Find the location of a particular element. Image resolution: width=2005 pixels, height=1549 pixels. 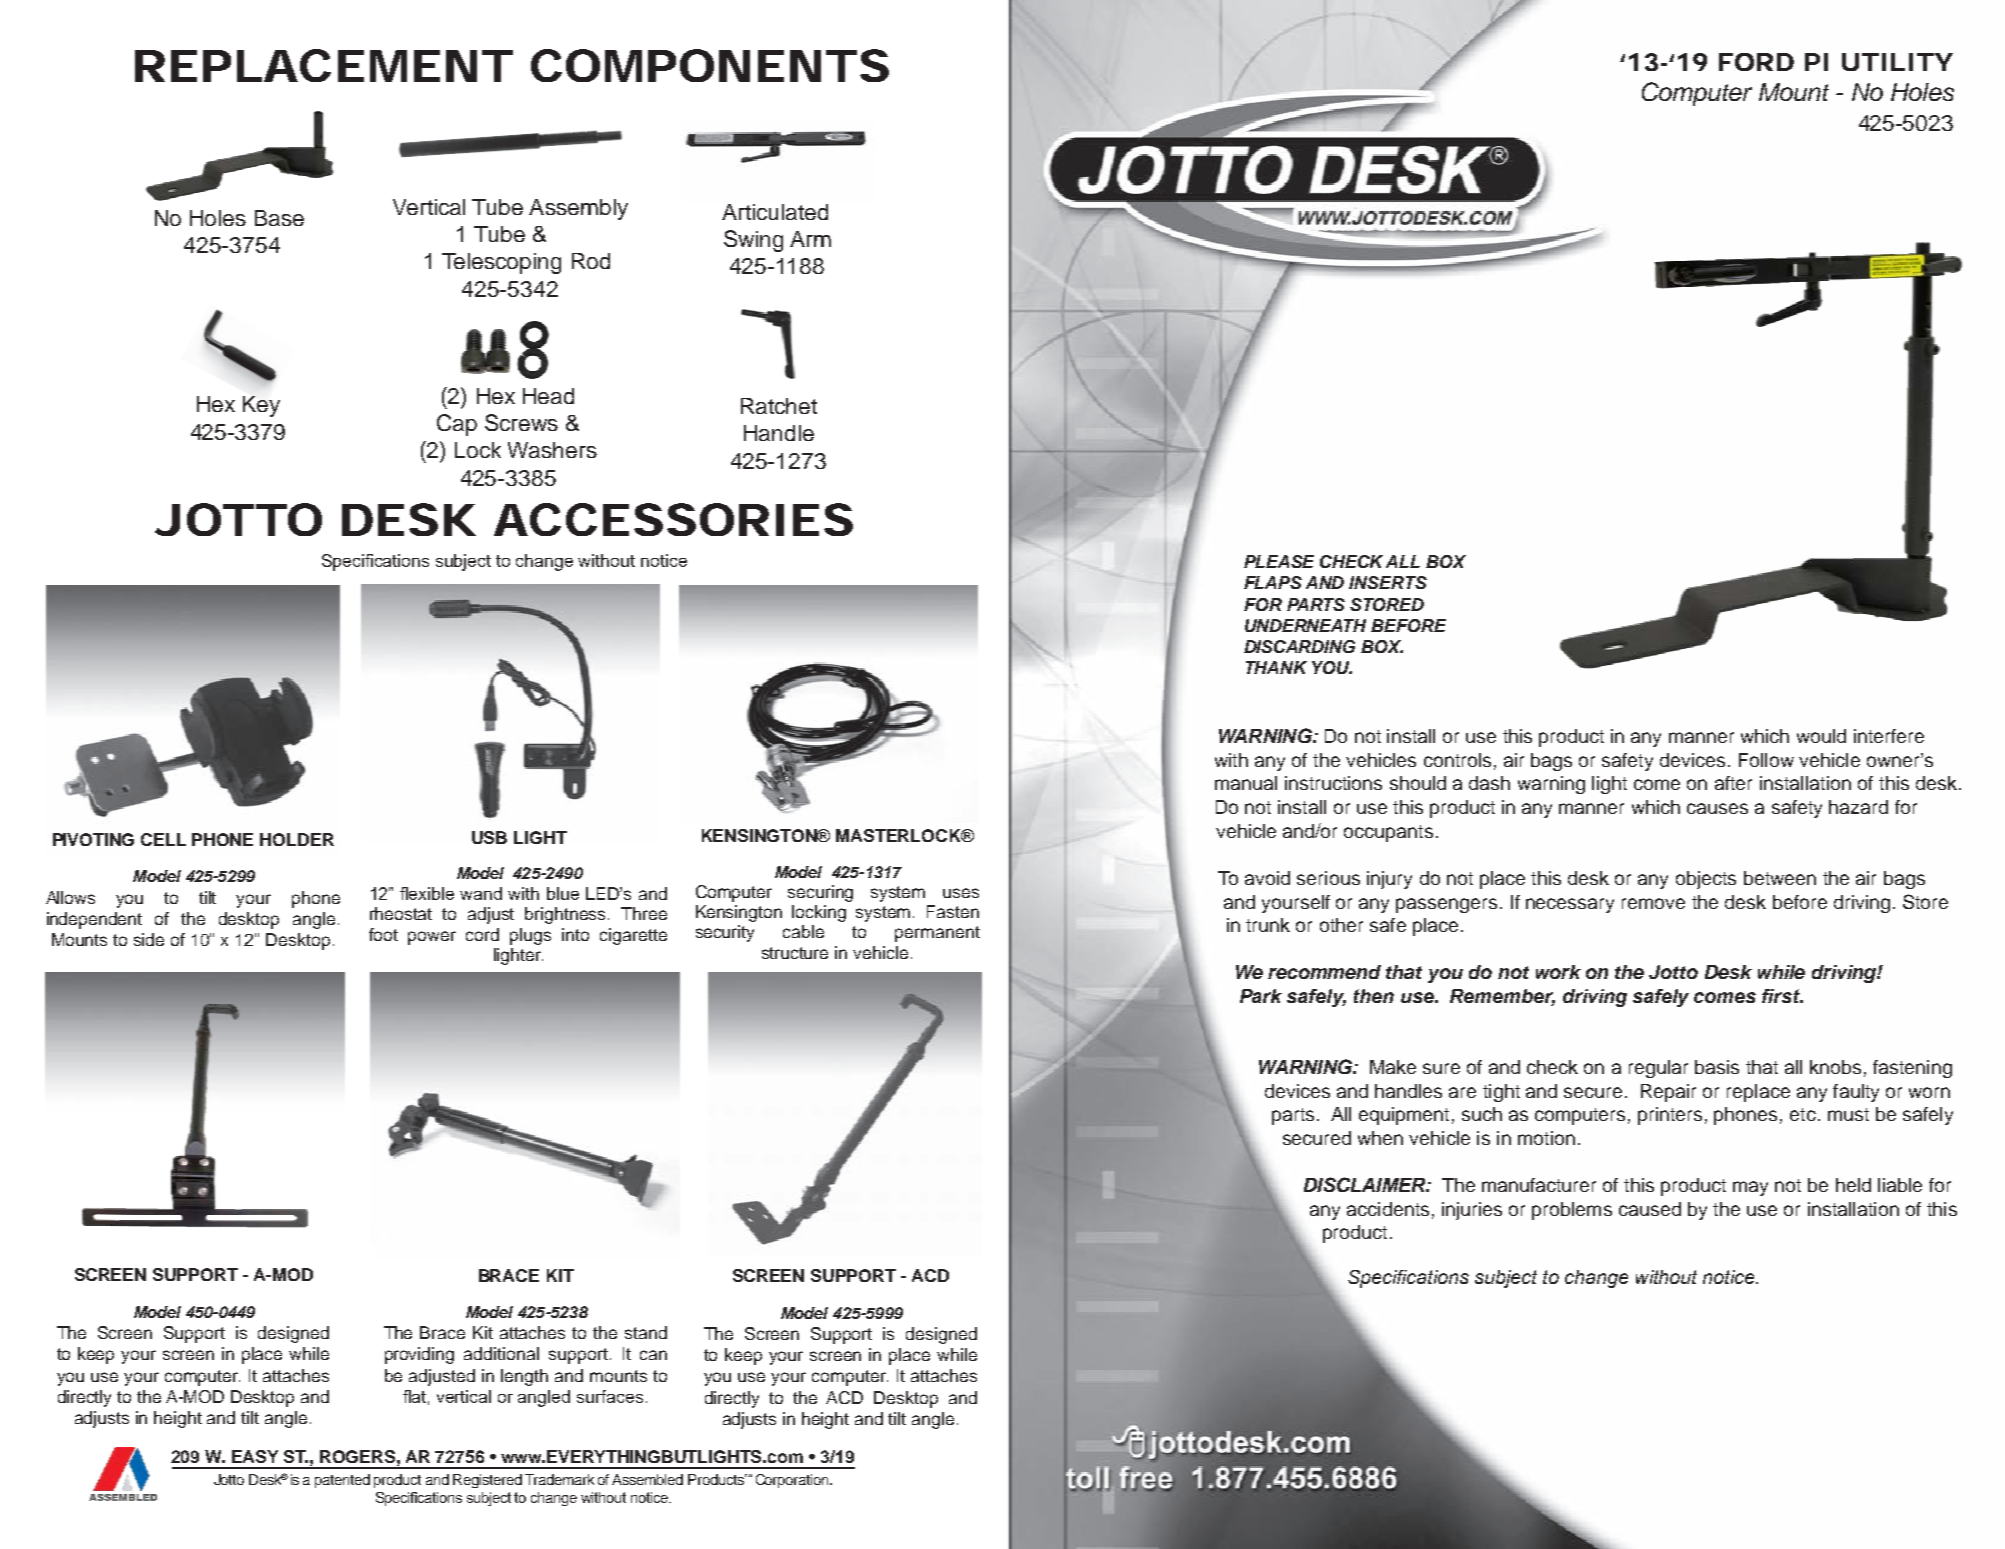

DISCARDING is located at coordinates (1299, 646).
